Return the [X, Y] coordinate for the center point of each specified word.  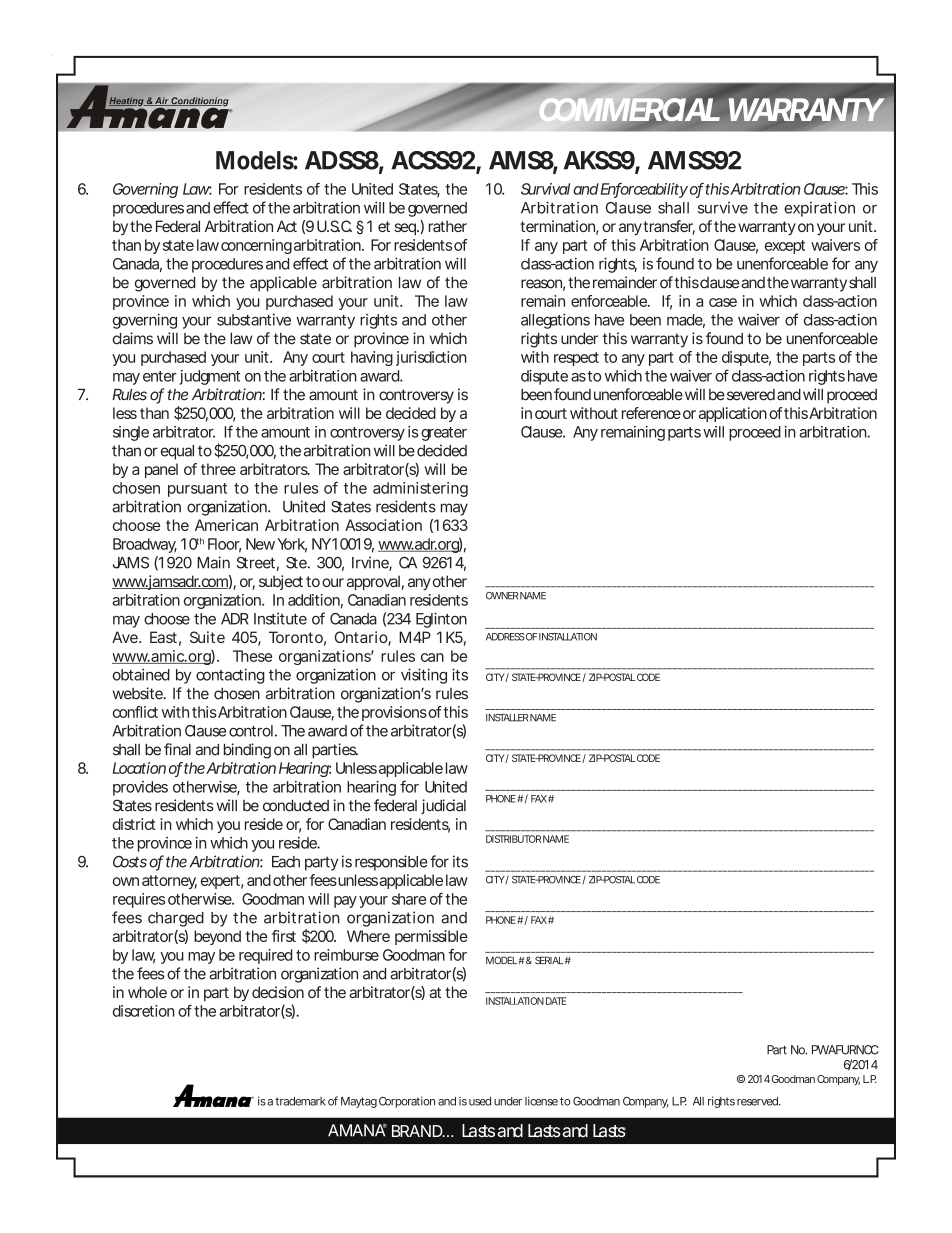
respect [576, 359]
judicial [443, 806]
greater [444, 434]
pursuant [197, 490]
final [177, 749]
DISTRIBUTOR [513, 839]
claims [133, 338]
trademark [300, 1101]
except [785, 247]
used [480, 1101]
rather [448, 226]
